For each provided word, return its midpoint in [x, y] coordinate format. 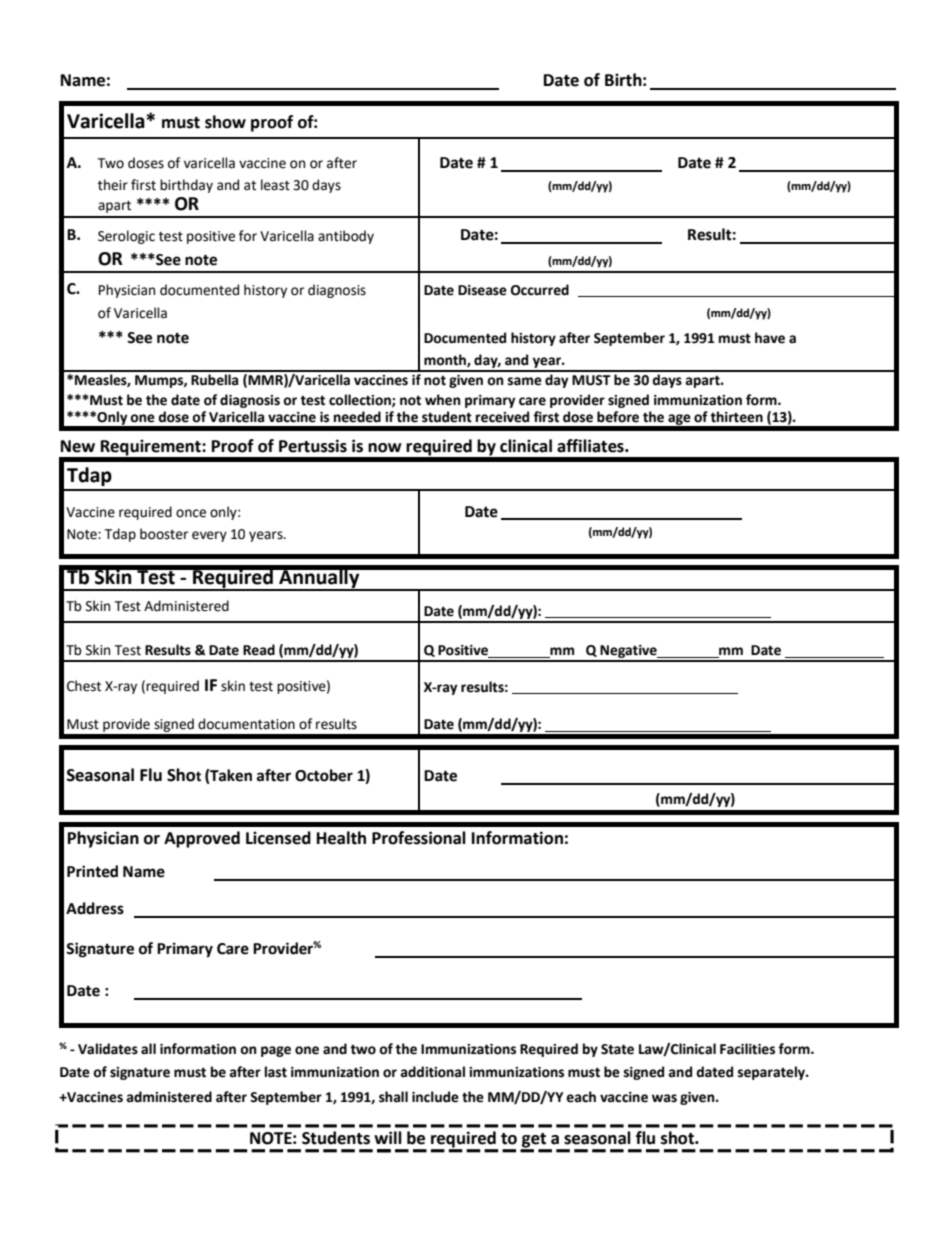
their [113, 185]
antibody [346, 237]
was [664, 1098]
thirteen [736, 417]
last [276, 1072]
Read [259, 650]
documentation [246, 724]
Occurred [540, 290]
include [435, 1097]
